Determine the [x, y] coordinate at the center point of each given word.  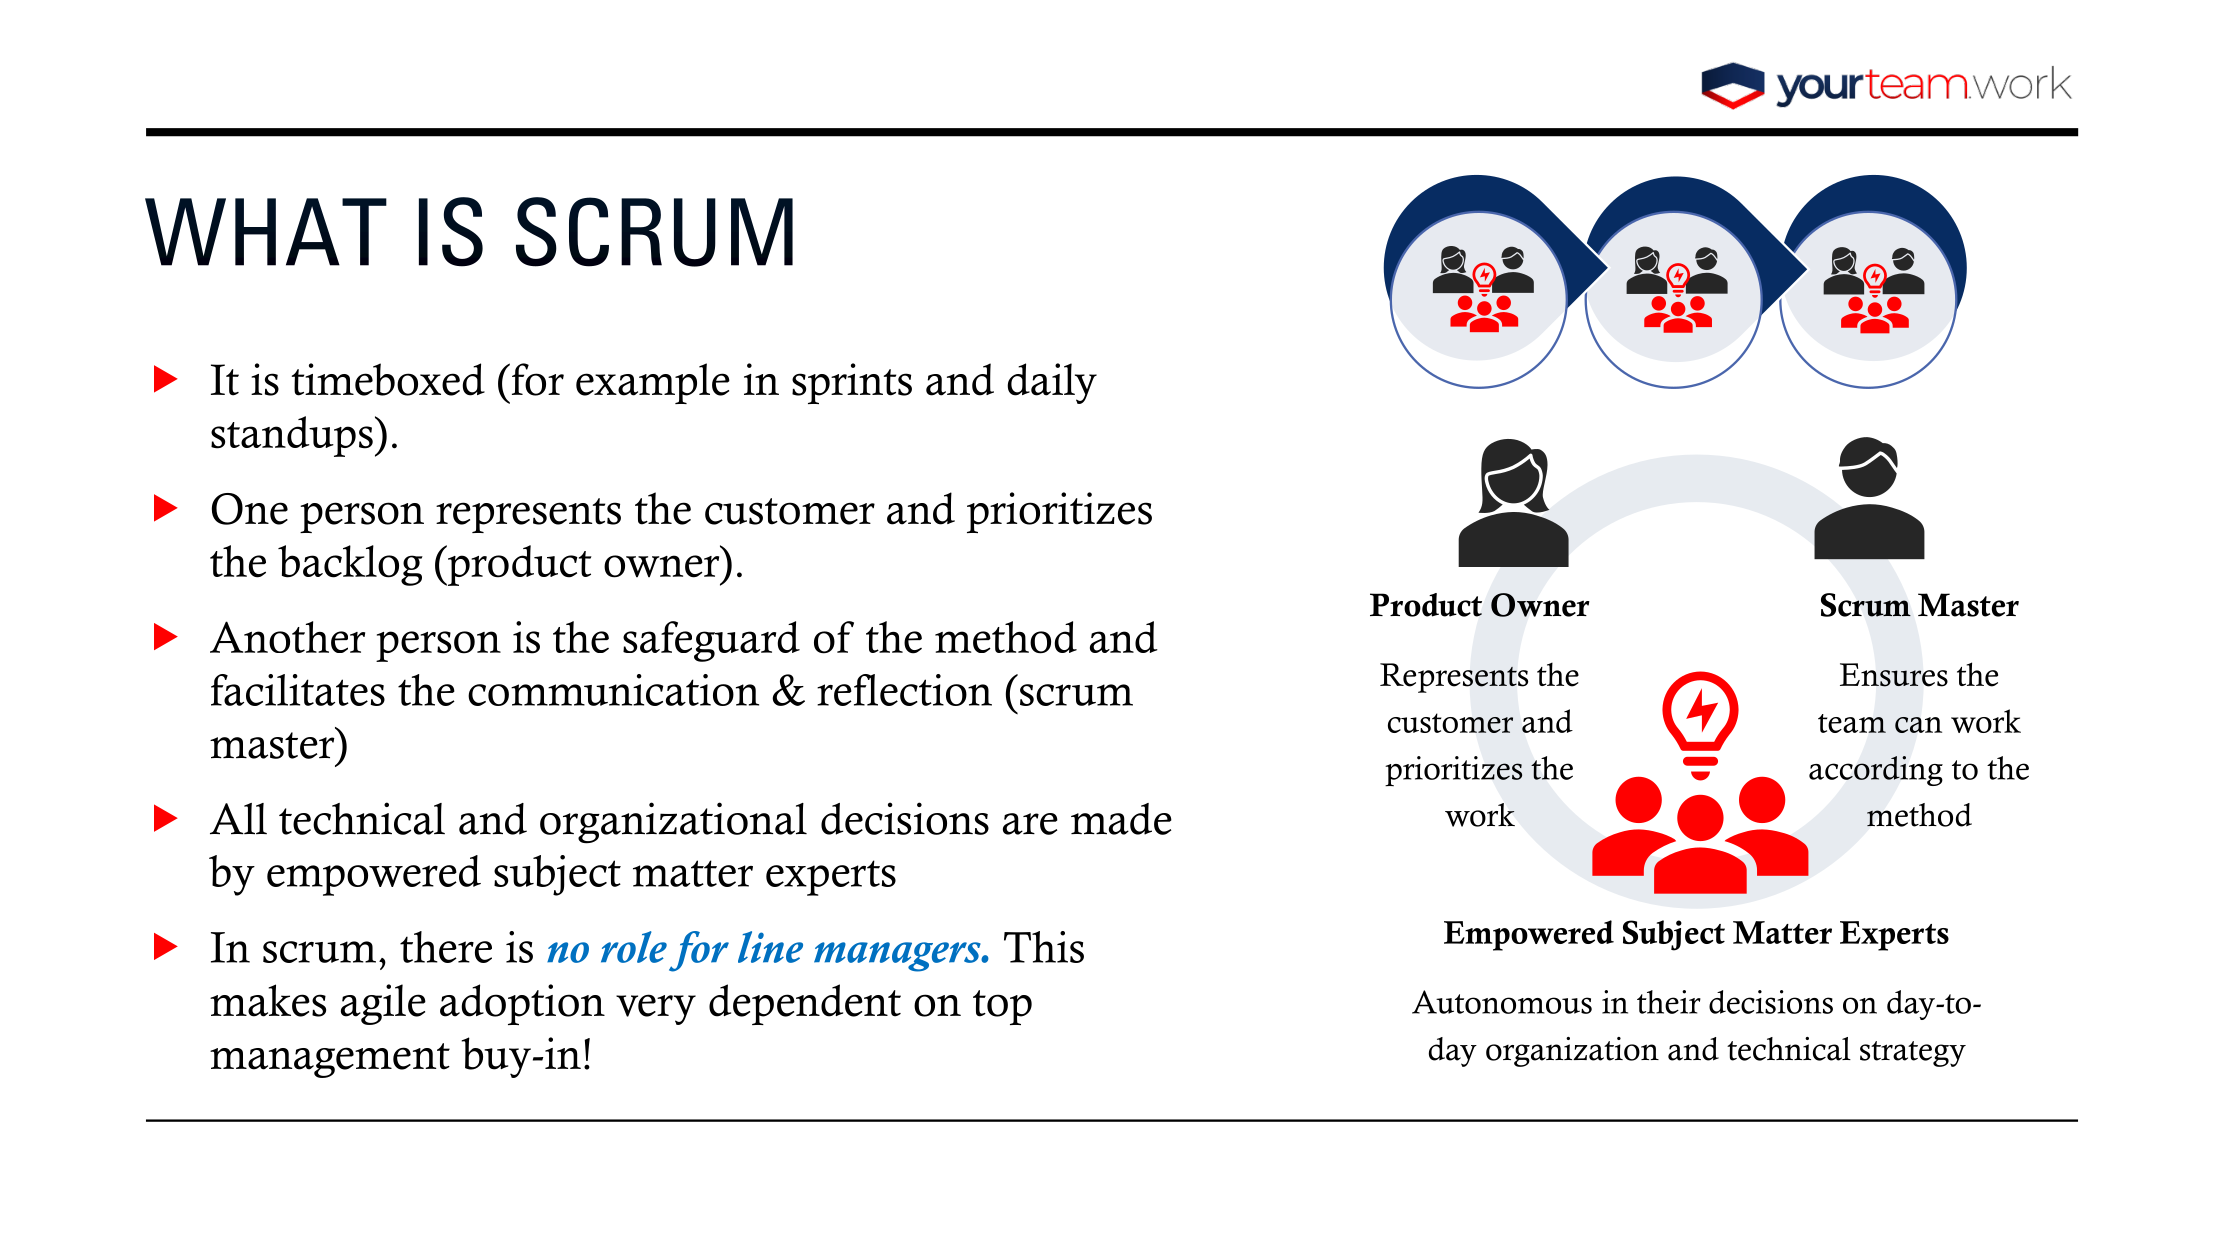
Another [287, 637]
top [1002, 1007]
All [238, 819]
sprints [852, 383]
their [1669, 1002]
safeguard [711, 641]
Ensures [1894, 675]
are [1030, 824]
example [653, 383]
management [330, 1060]
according [1876, 771]
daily [1052, 383]
